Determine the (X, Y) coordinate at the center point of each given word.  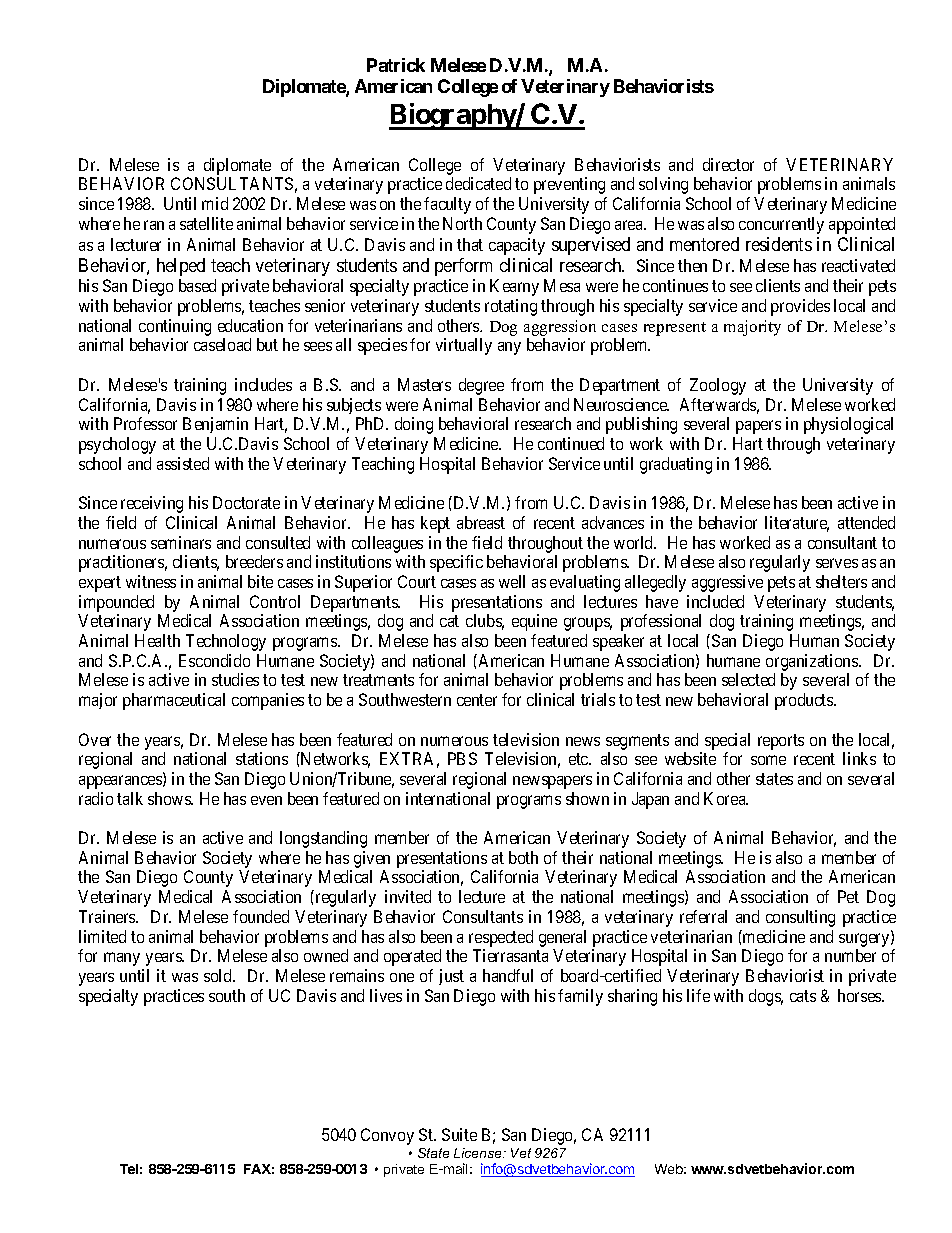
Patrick (396, 65)
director (728, 164)
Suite (459, 1134)
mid (215, 203)
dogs (766, 997)
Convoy (387, 1136)
